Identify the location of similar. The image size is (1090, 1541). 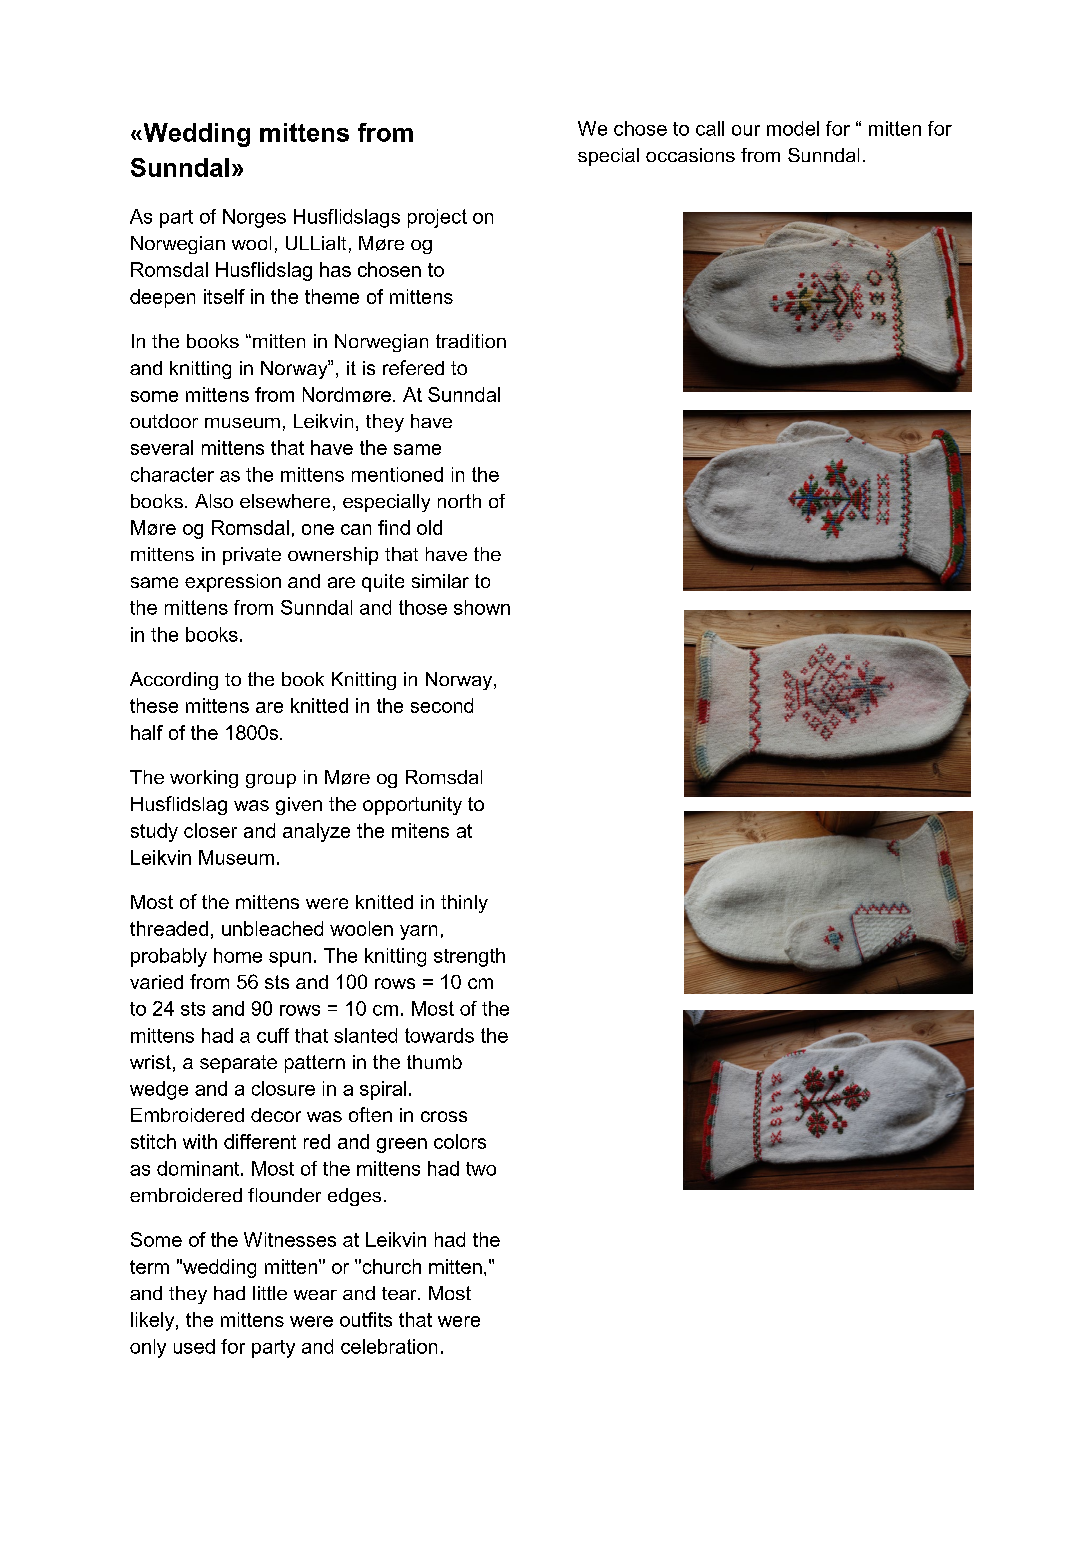
(440, 581).
